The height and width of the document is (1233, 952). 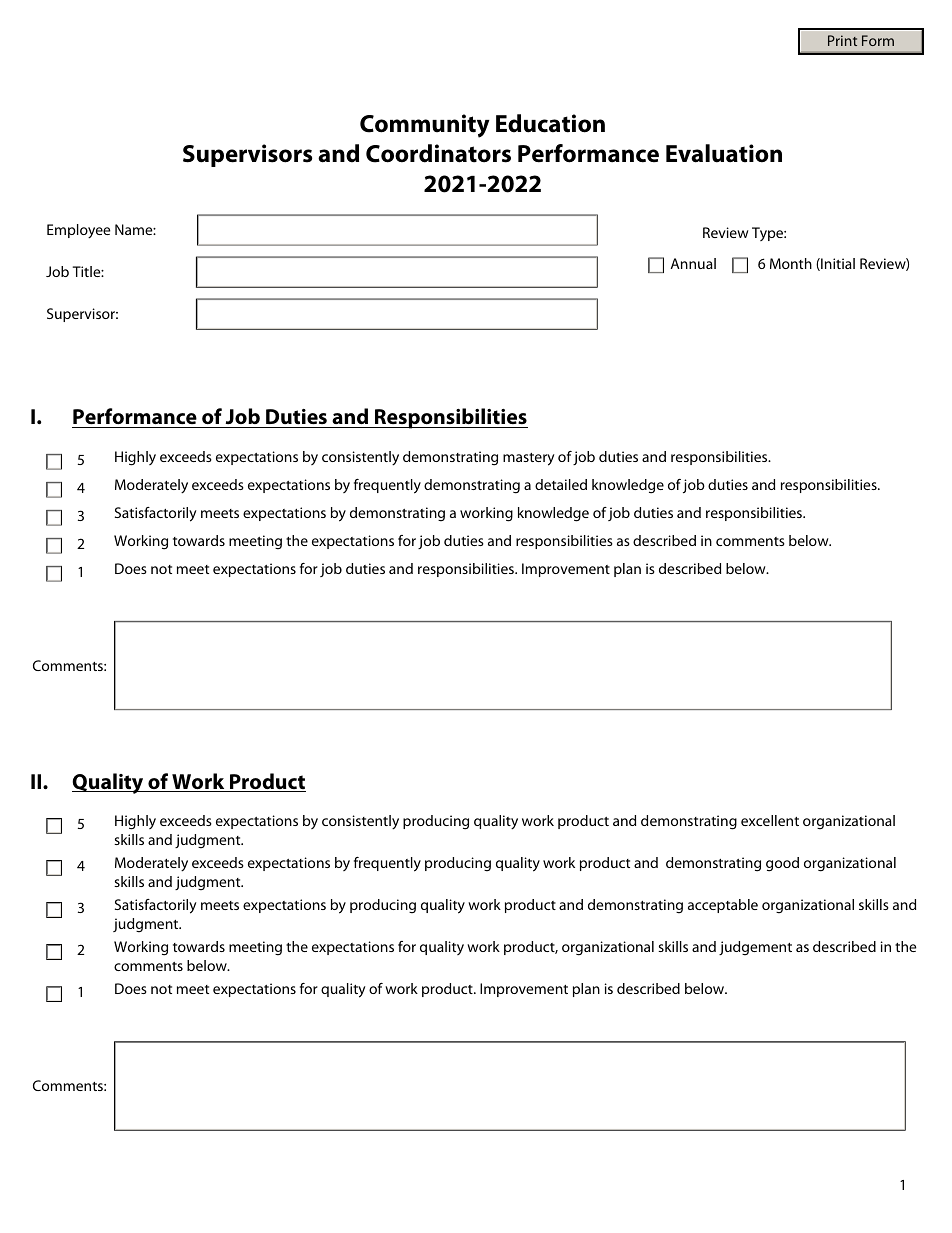 I want to click on Month, so click(x=791, y=263).
